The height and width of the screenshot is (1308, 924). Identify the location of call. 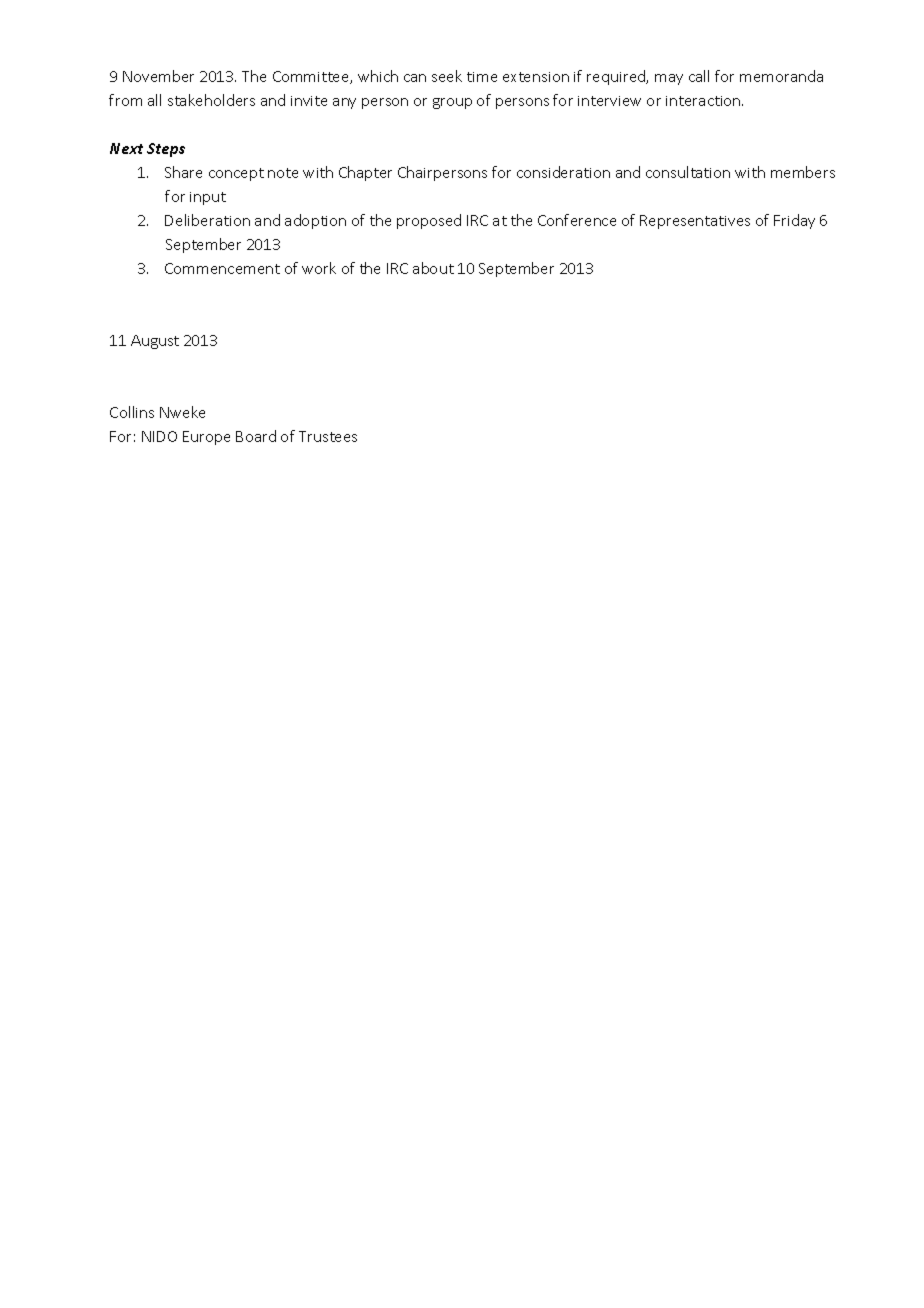
(699, 76).
